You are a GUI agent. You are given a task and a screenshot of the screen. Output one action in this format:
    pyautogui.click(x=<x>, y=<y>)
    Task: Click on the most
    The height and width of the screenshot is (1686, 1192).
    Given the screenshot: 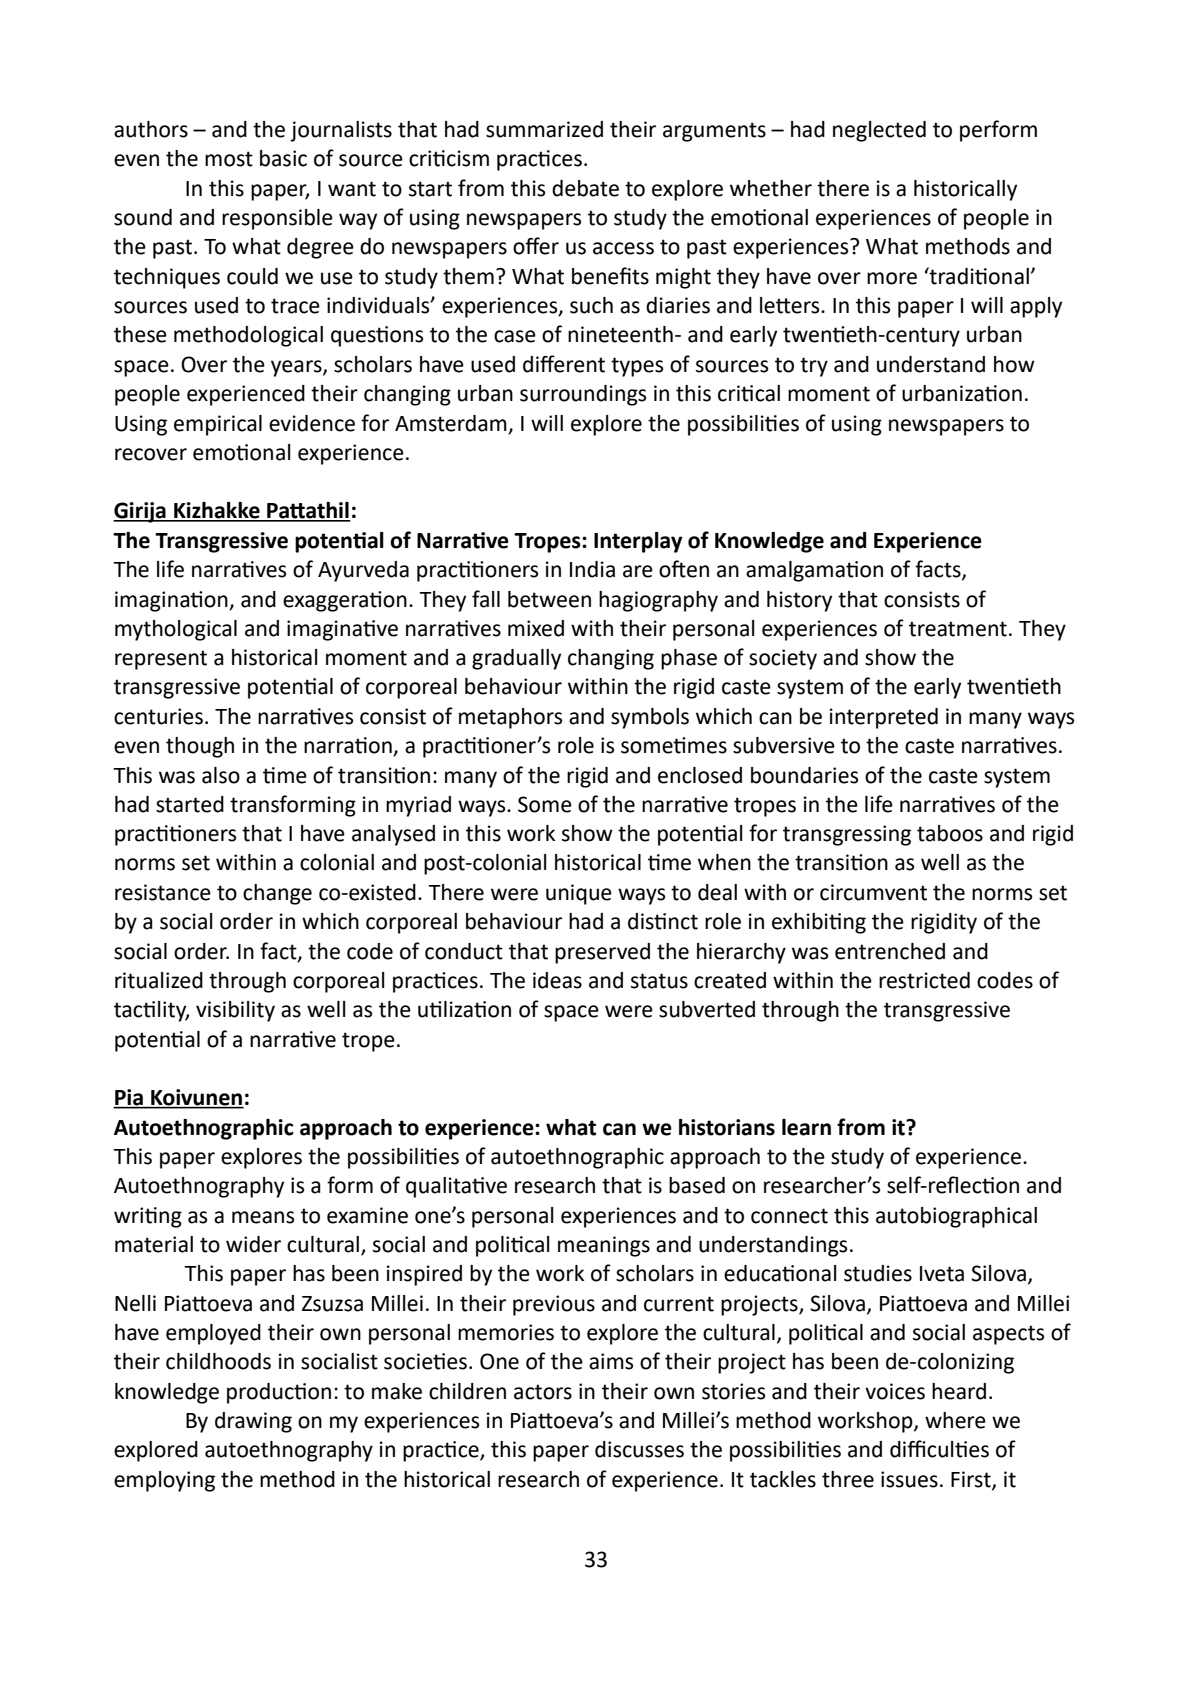 What is the action you would take?
    pyautogui.click(x=229, y=159)
